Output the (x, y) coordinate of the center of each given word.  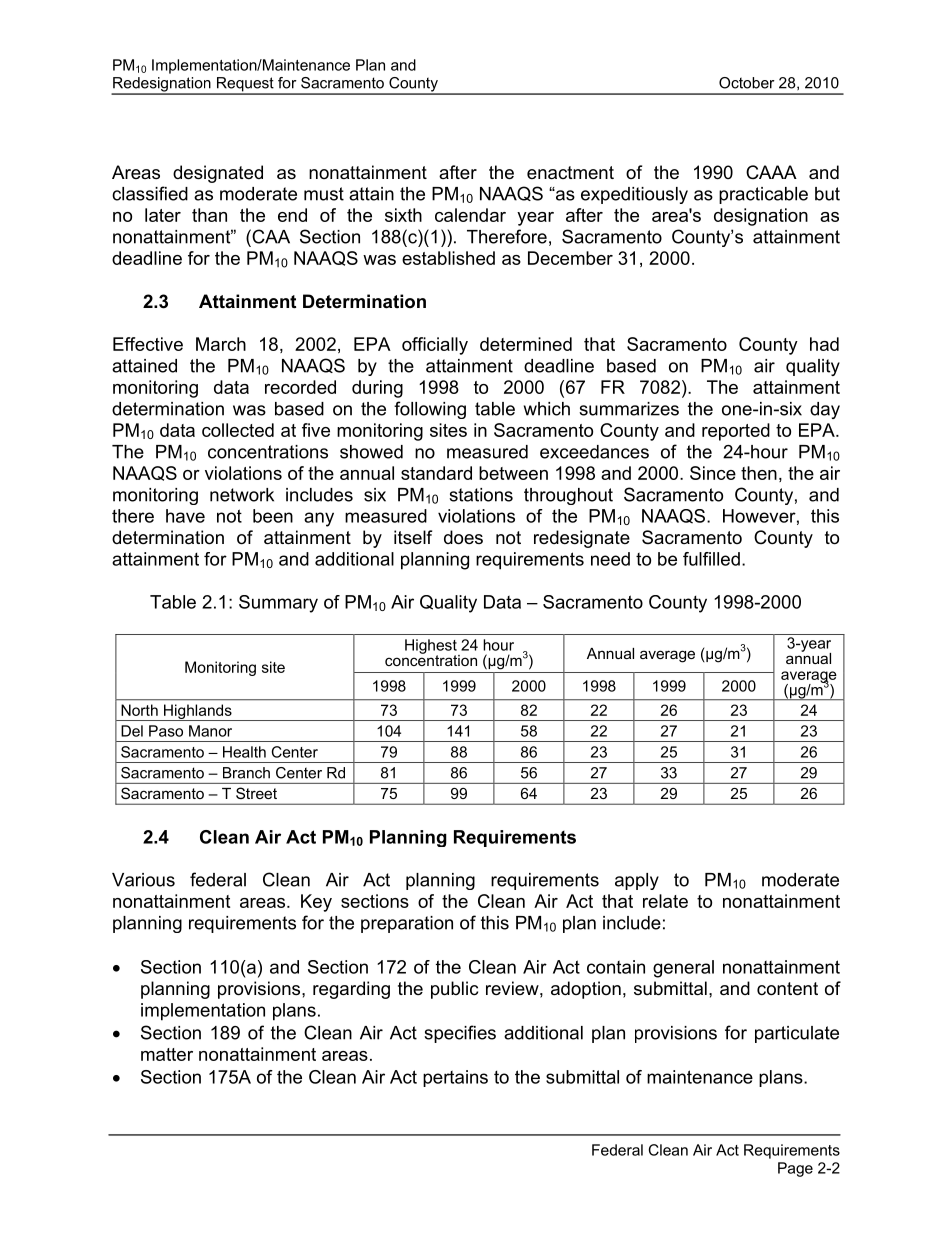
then (759, 473)
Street (256, 793)
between (513, 473)
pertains (455, 1078)
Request (245, 85)
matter (167, 1054)
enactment (570, 173)
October (747, 83)
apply (637, 881)
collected (238, 430)
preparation (407, 924)
